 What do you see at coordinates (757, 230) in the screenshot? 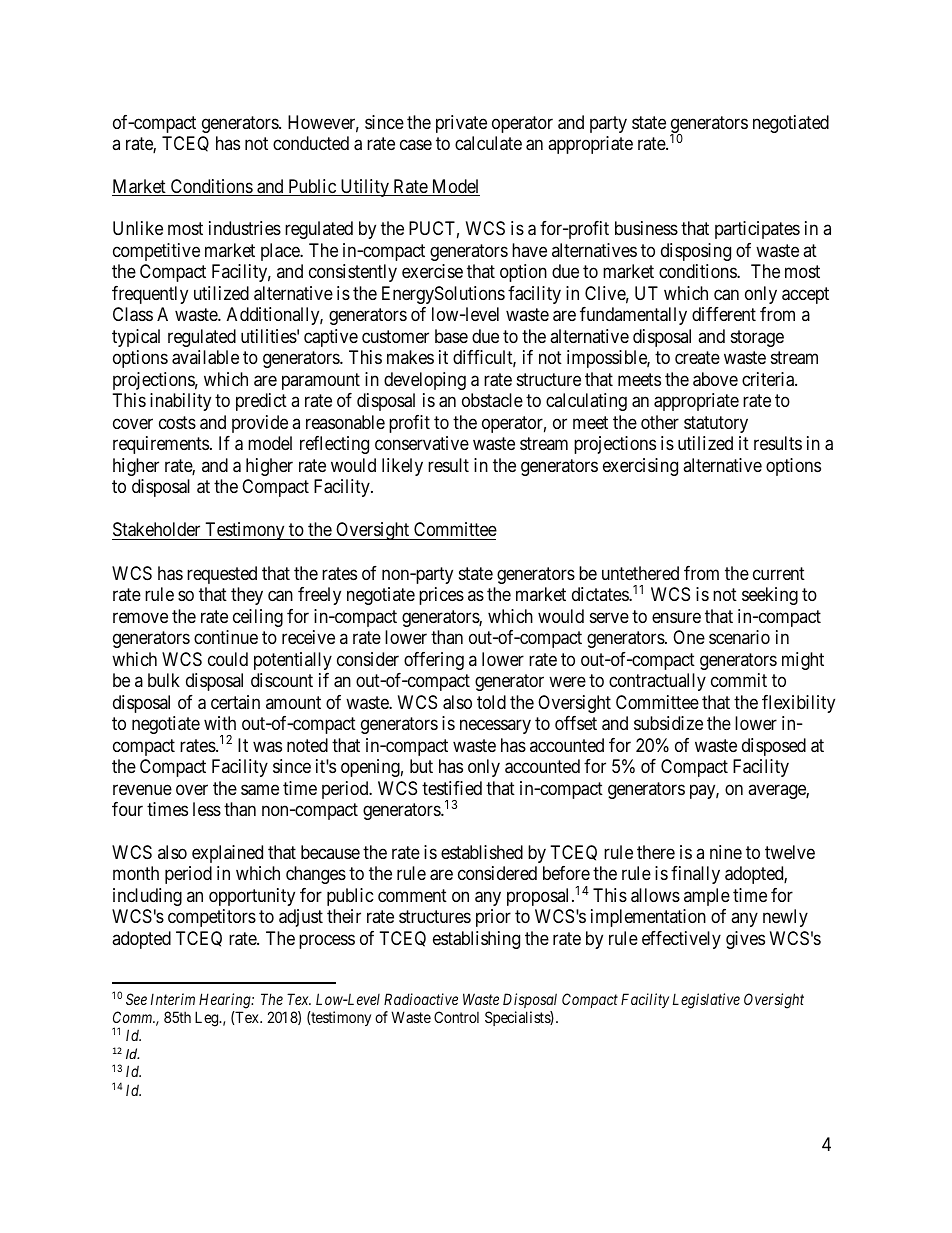
I see `participates` at bounding box center [757, 230].
